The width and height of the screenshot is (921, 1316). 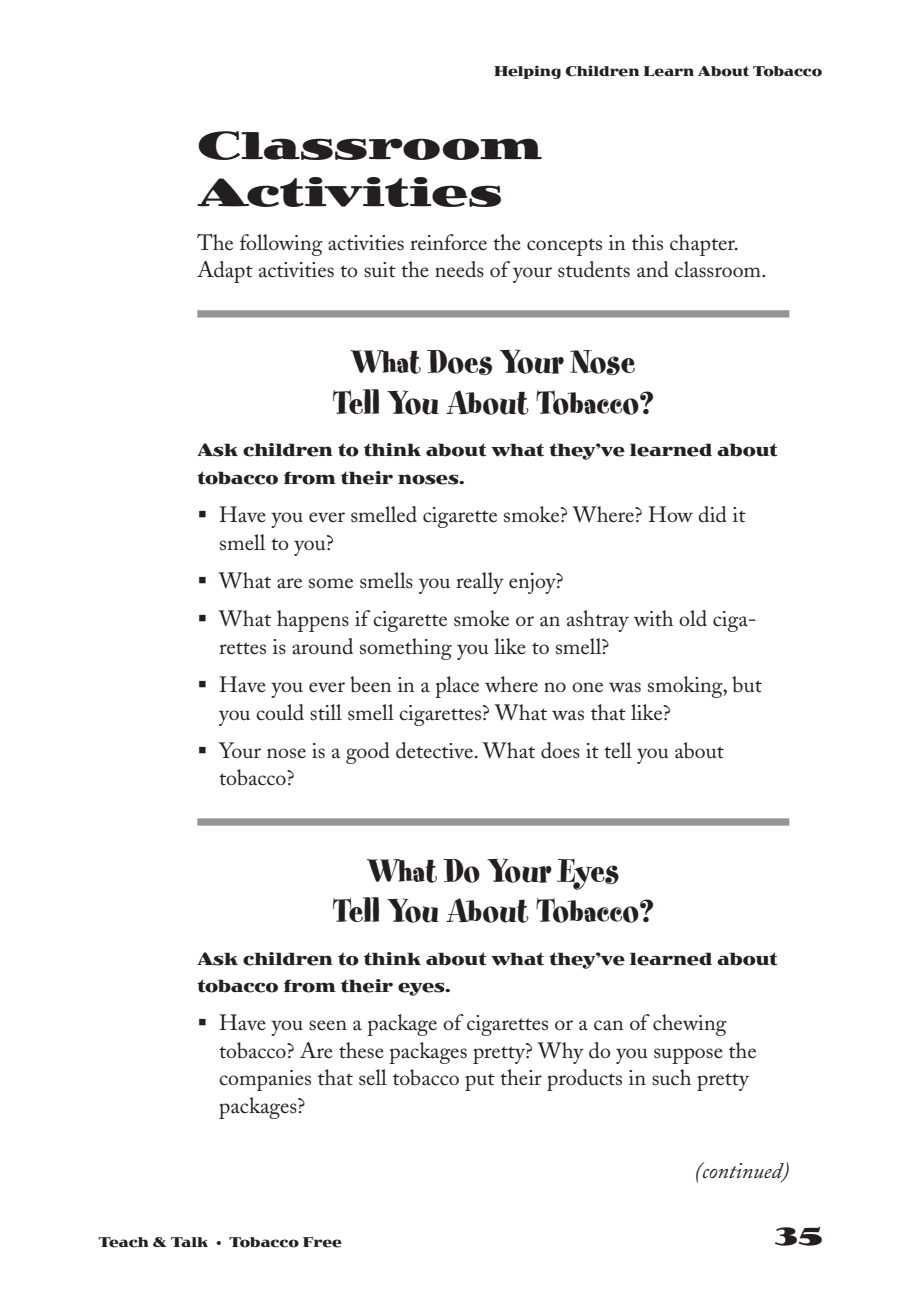 I want to click on with, so click(x=653, y=618).
